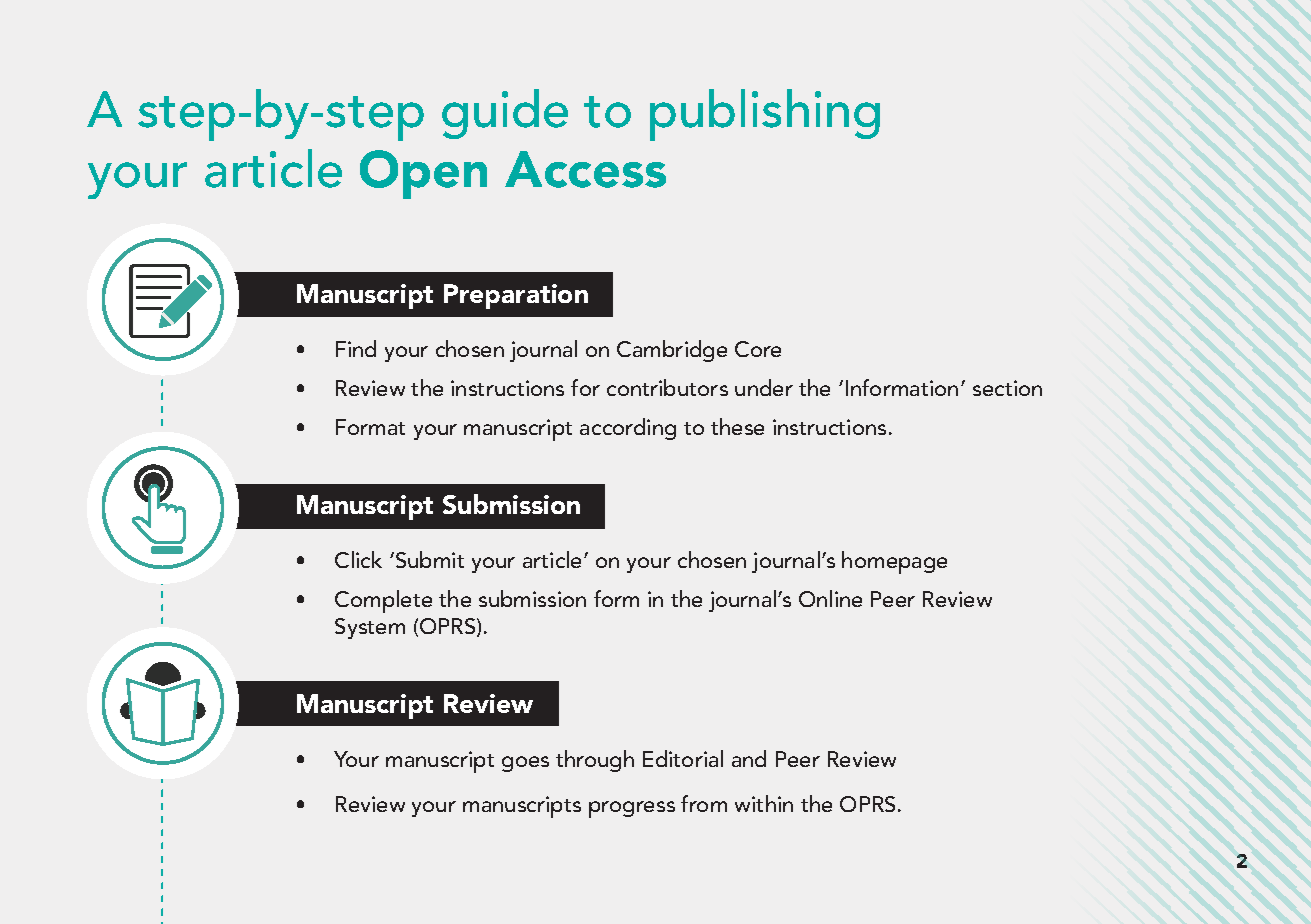 The width and height of the image is (1311, 924). Describe the element at coordinates (516, 296) in the image. I see `Preparation` at that location.
